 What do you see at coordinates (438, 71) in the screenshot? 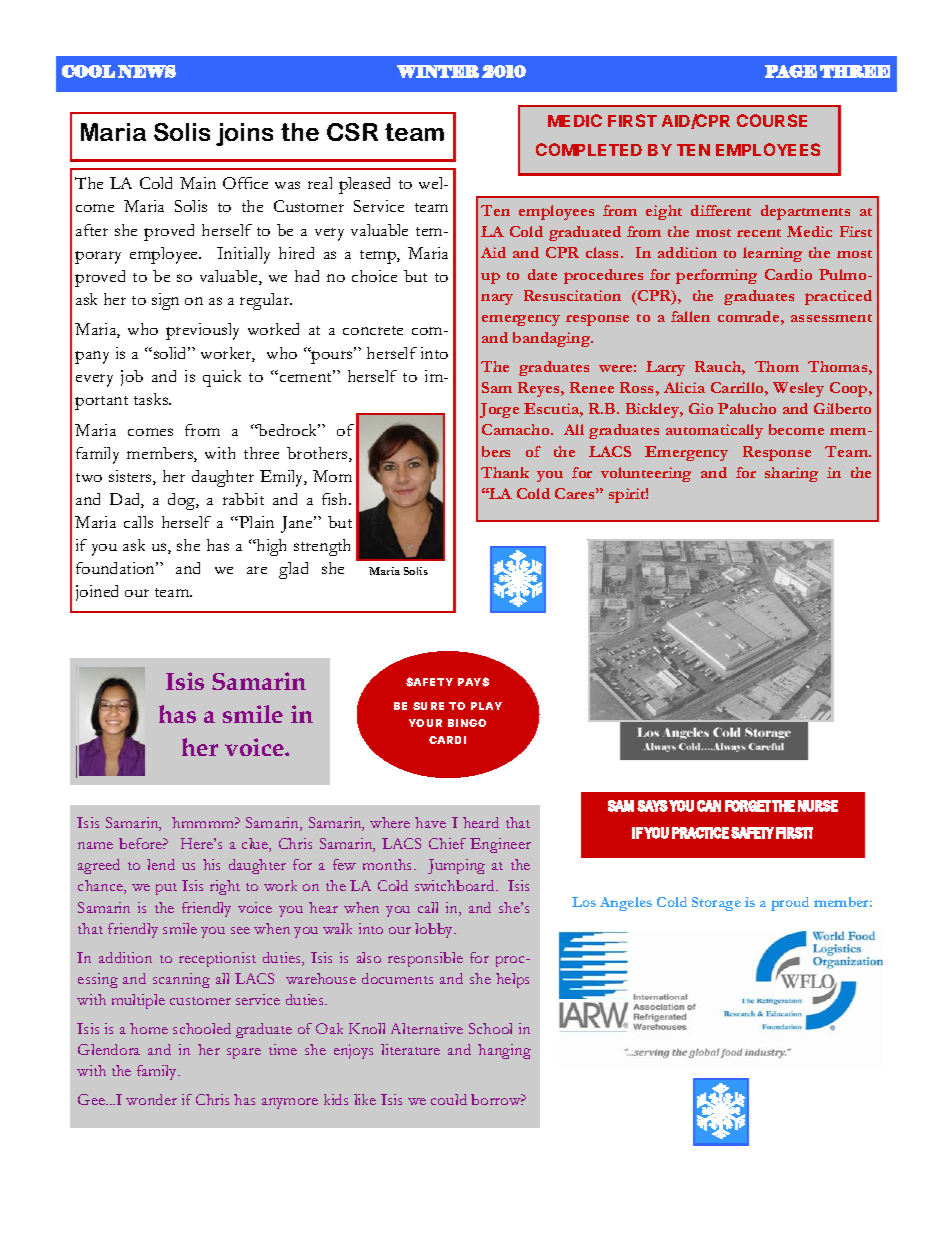
I see `WINTER` at bounding box center [438, 71].
